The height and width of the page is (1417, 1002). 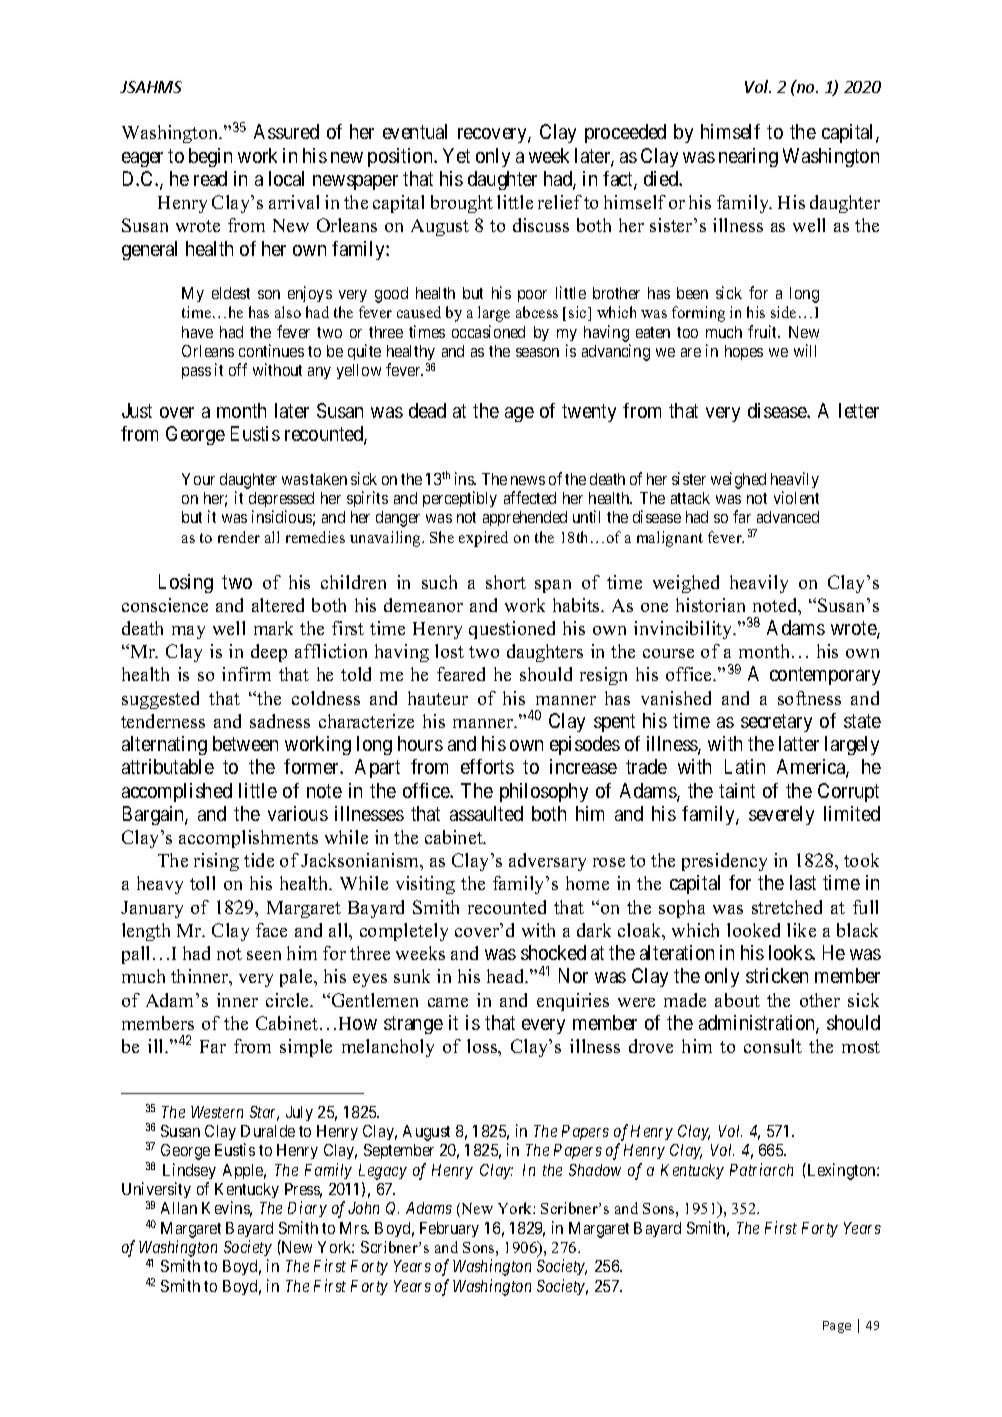 I want to click on nearing, so click(x=748, y=157).
